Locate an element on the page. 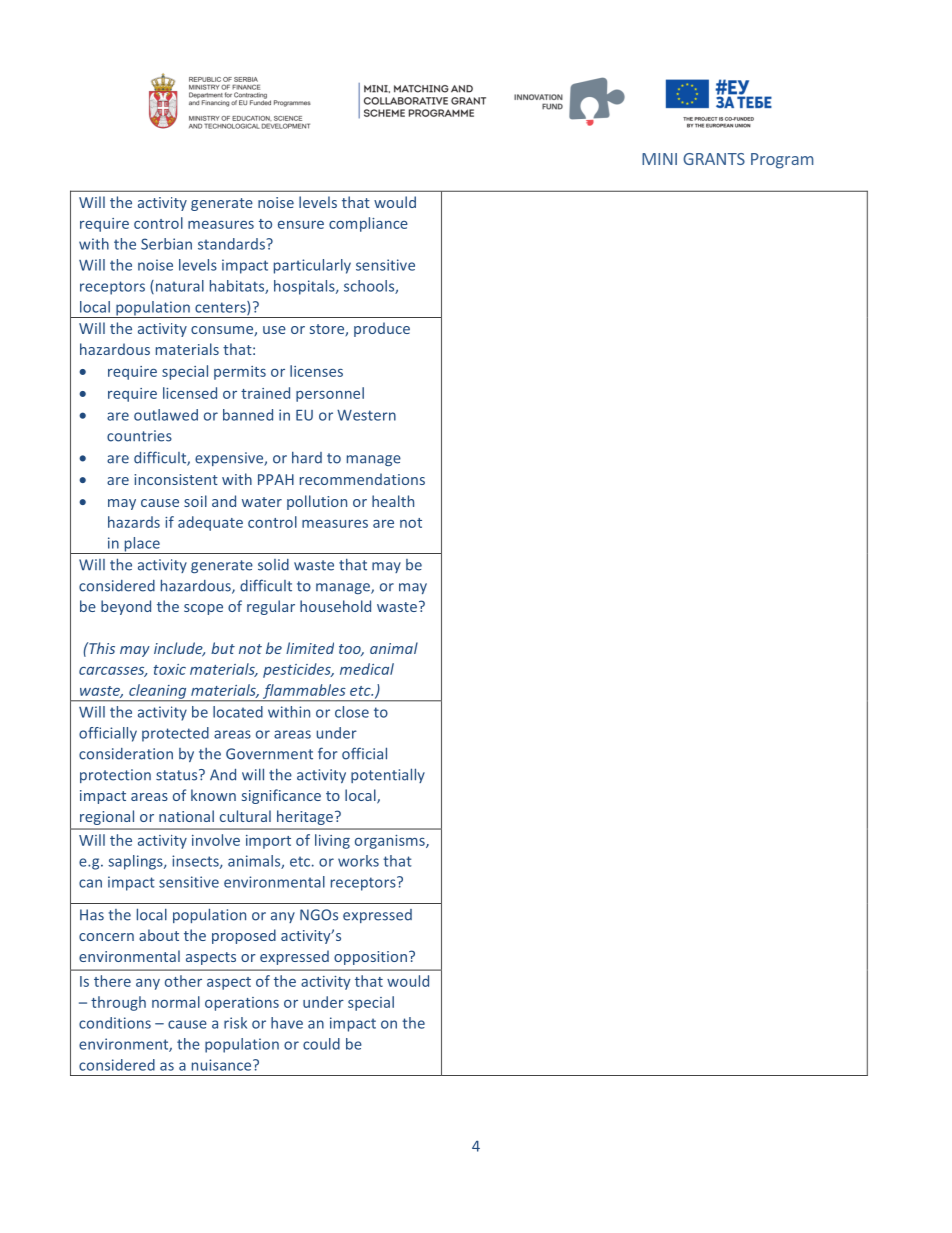  opposition is located at coordinates (370, 958).
